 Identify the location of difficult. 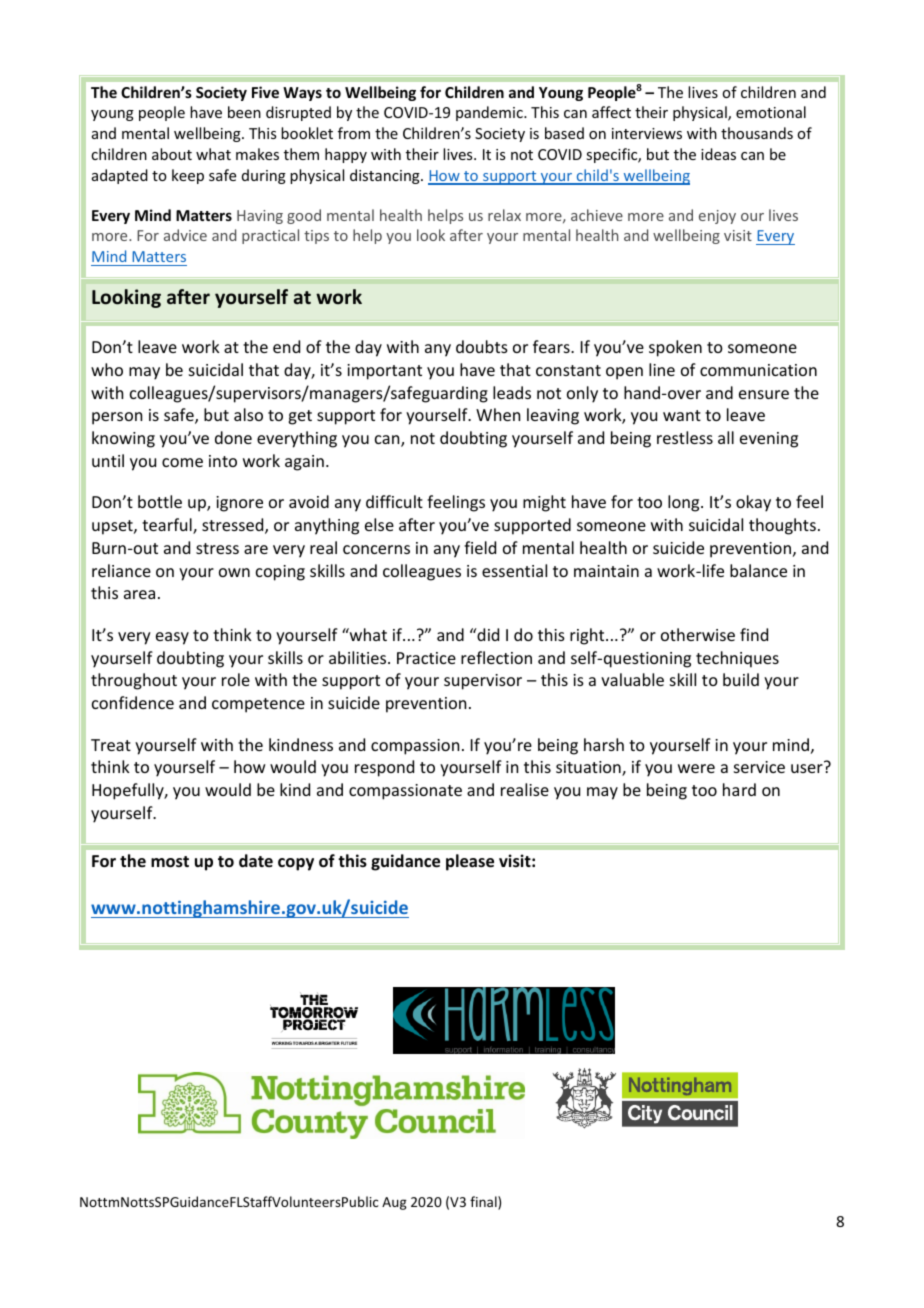
(394, 501).
